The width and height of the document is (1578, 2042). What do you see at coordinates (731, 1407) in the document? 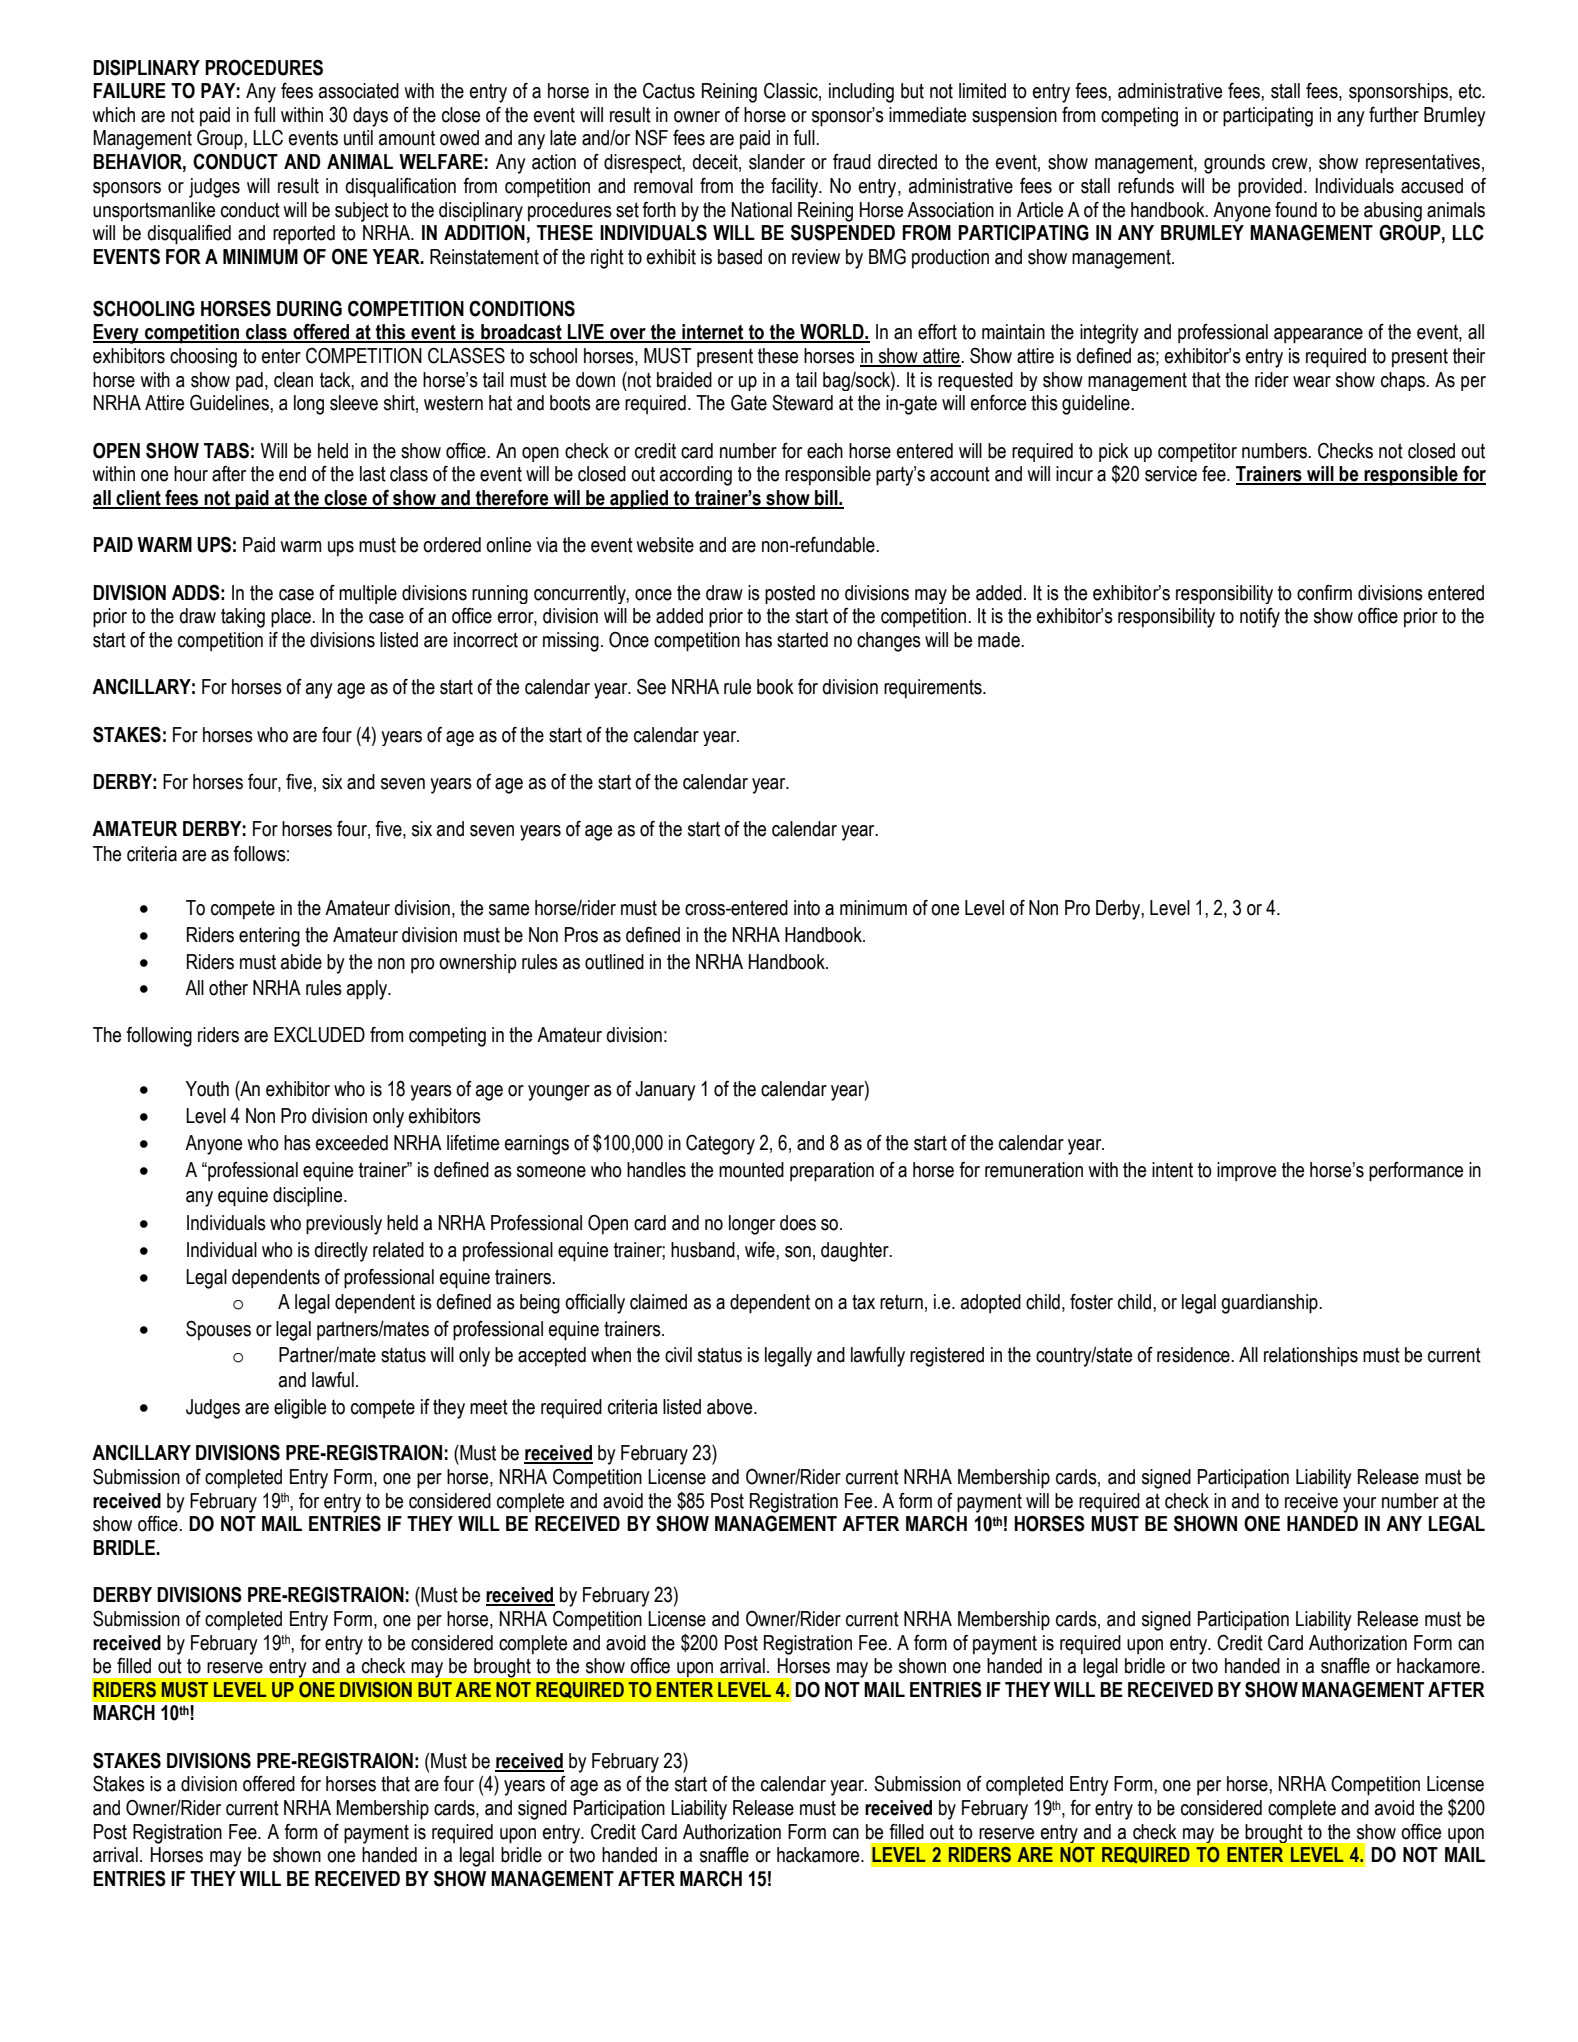
I see `above` at bounding box center [731, 1407].
